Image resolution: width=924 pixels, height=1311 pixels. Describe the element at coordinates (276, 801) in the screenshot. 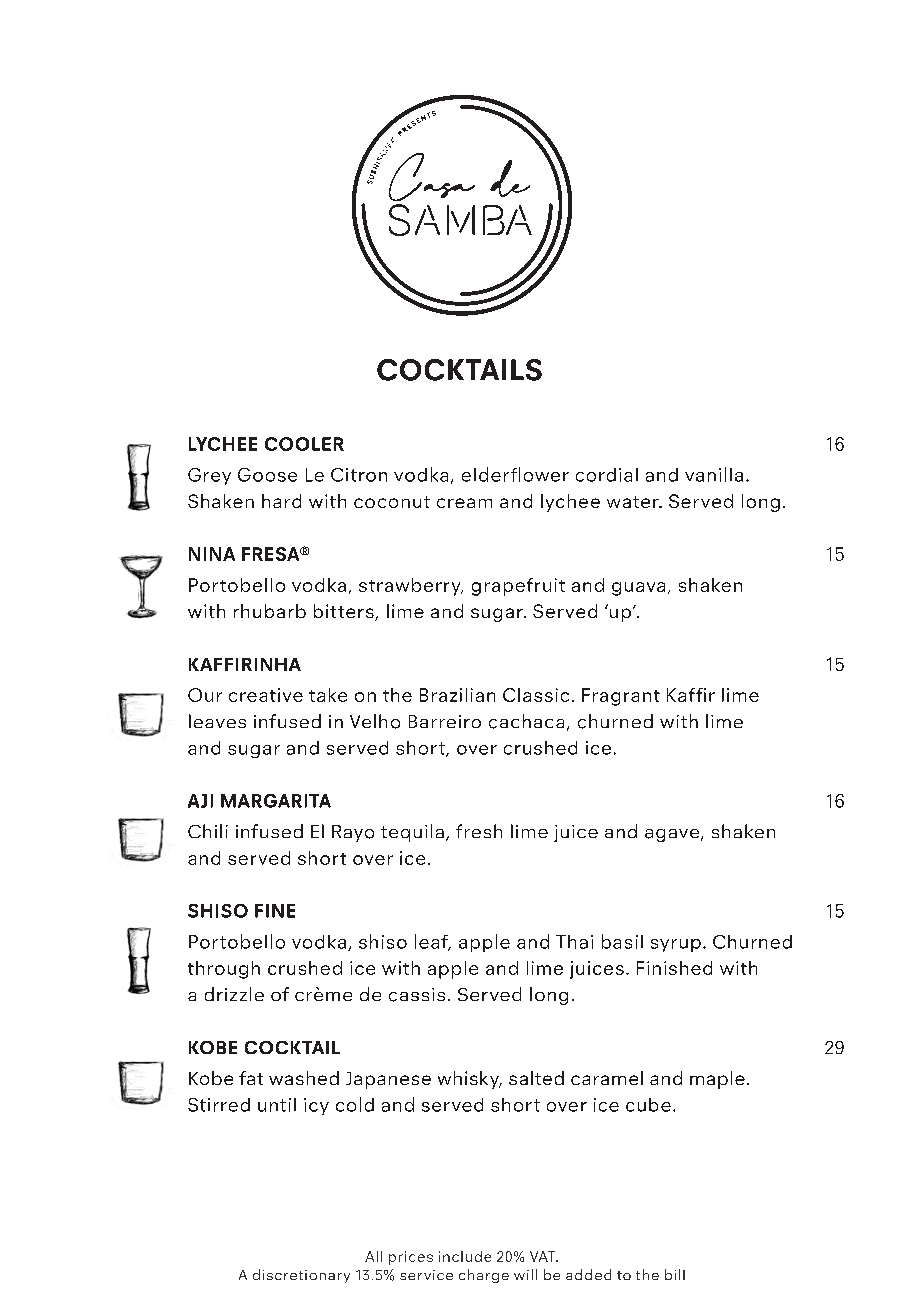

I see `MARGARITA` at that location.
